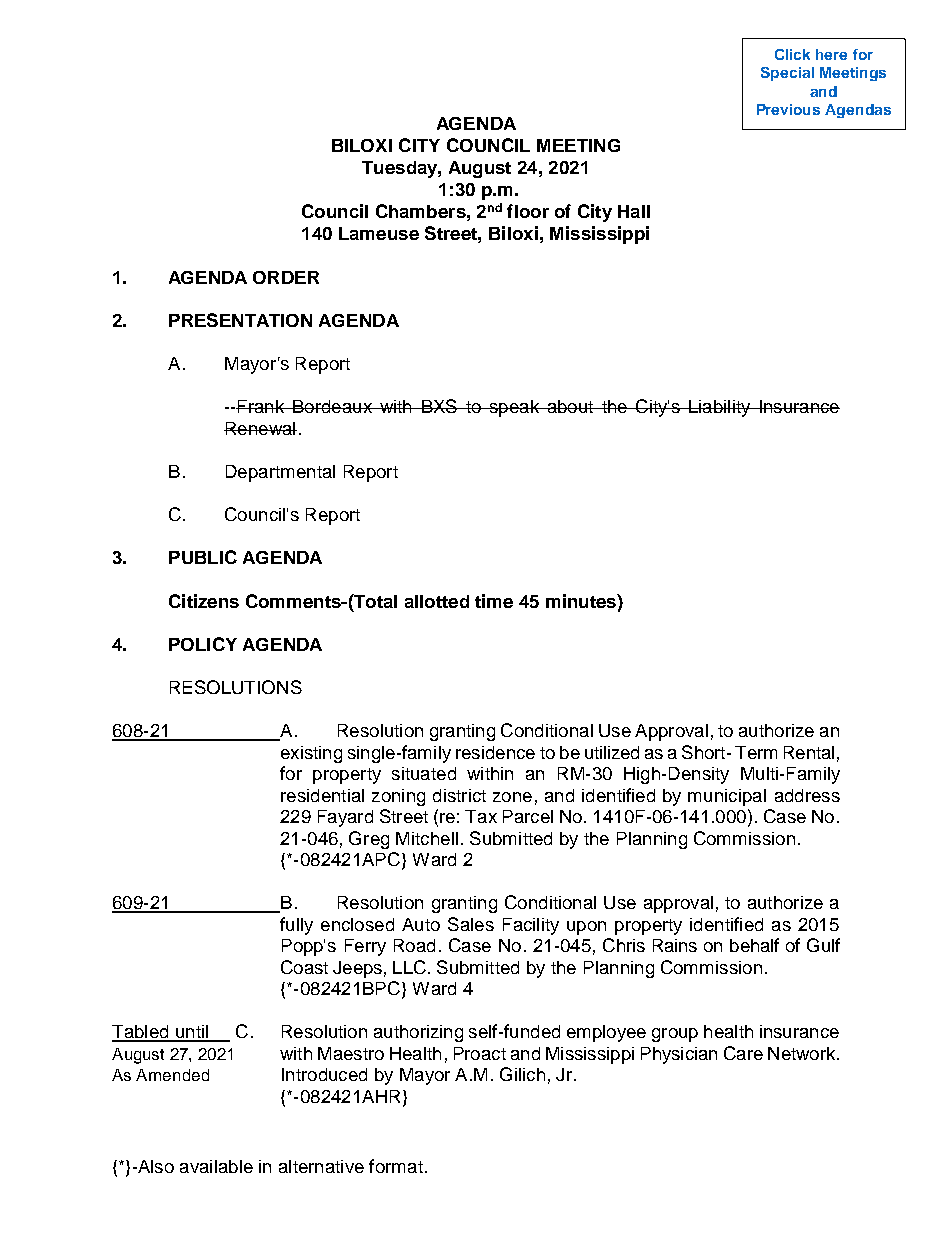  Describe the element at coordinates (719, 408) in the image. I see `Liability` at that location.
